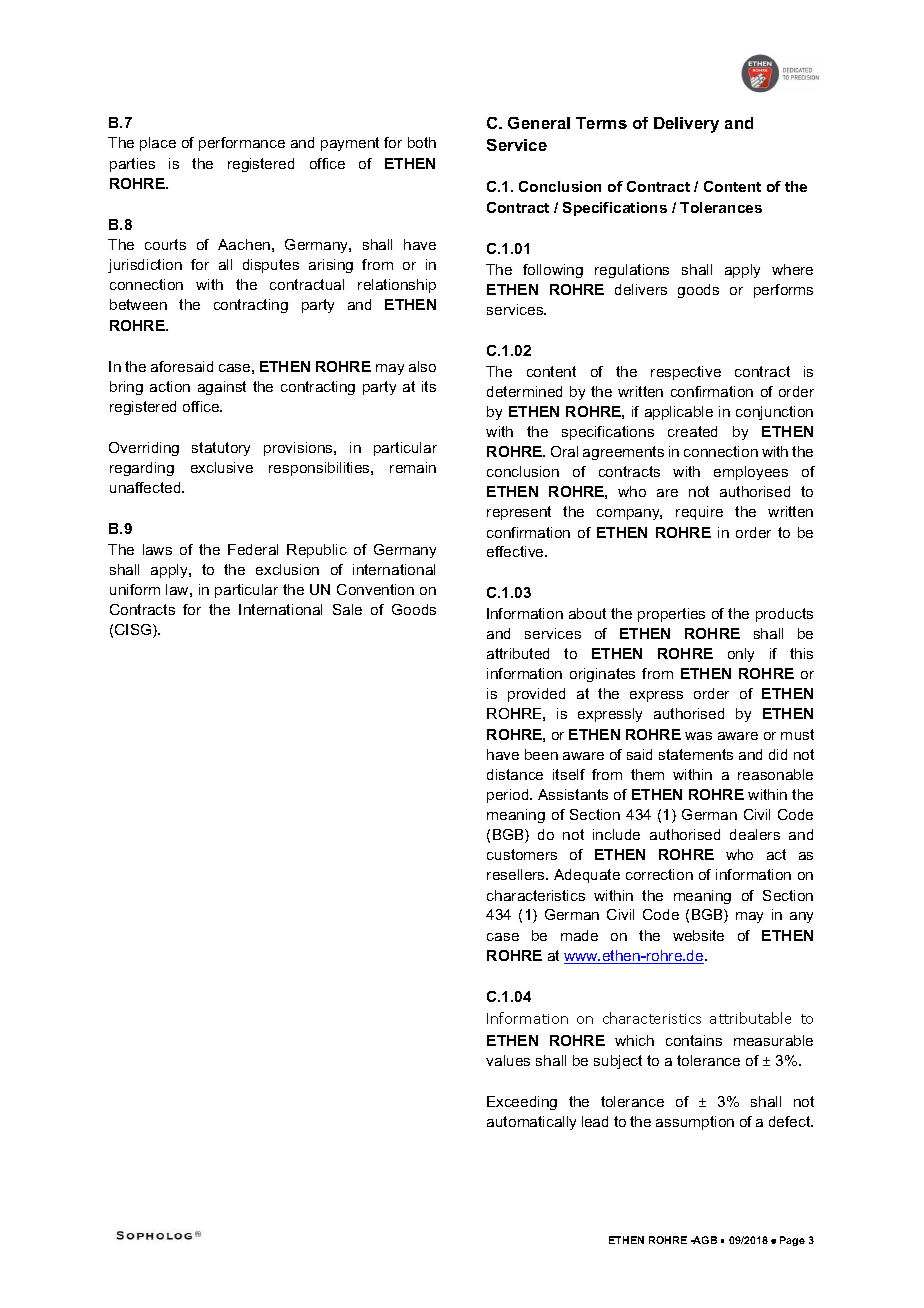  What do you see at coordinates (792, 1241) in the screenshot?
I see `Page` at bounding box center [792, 1241].
